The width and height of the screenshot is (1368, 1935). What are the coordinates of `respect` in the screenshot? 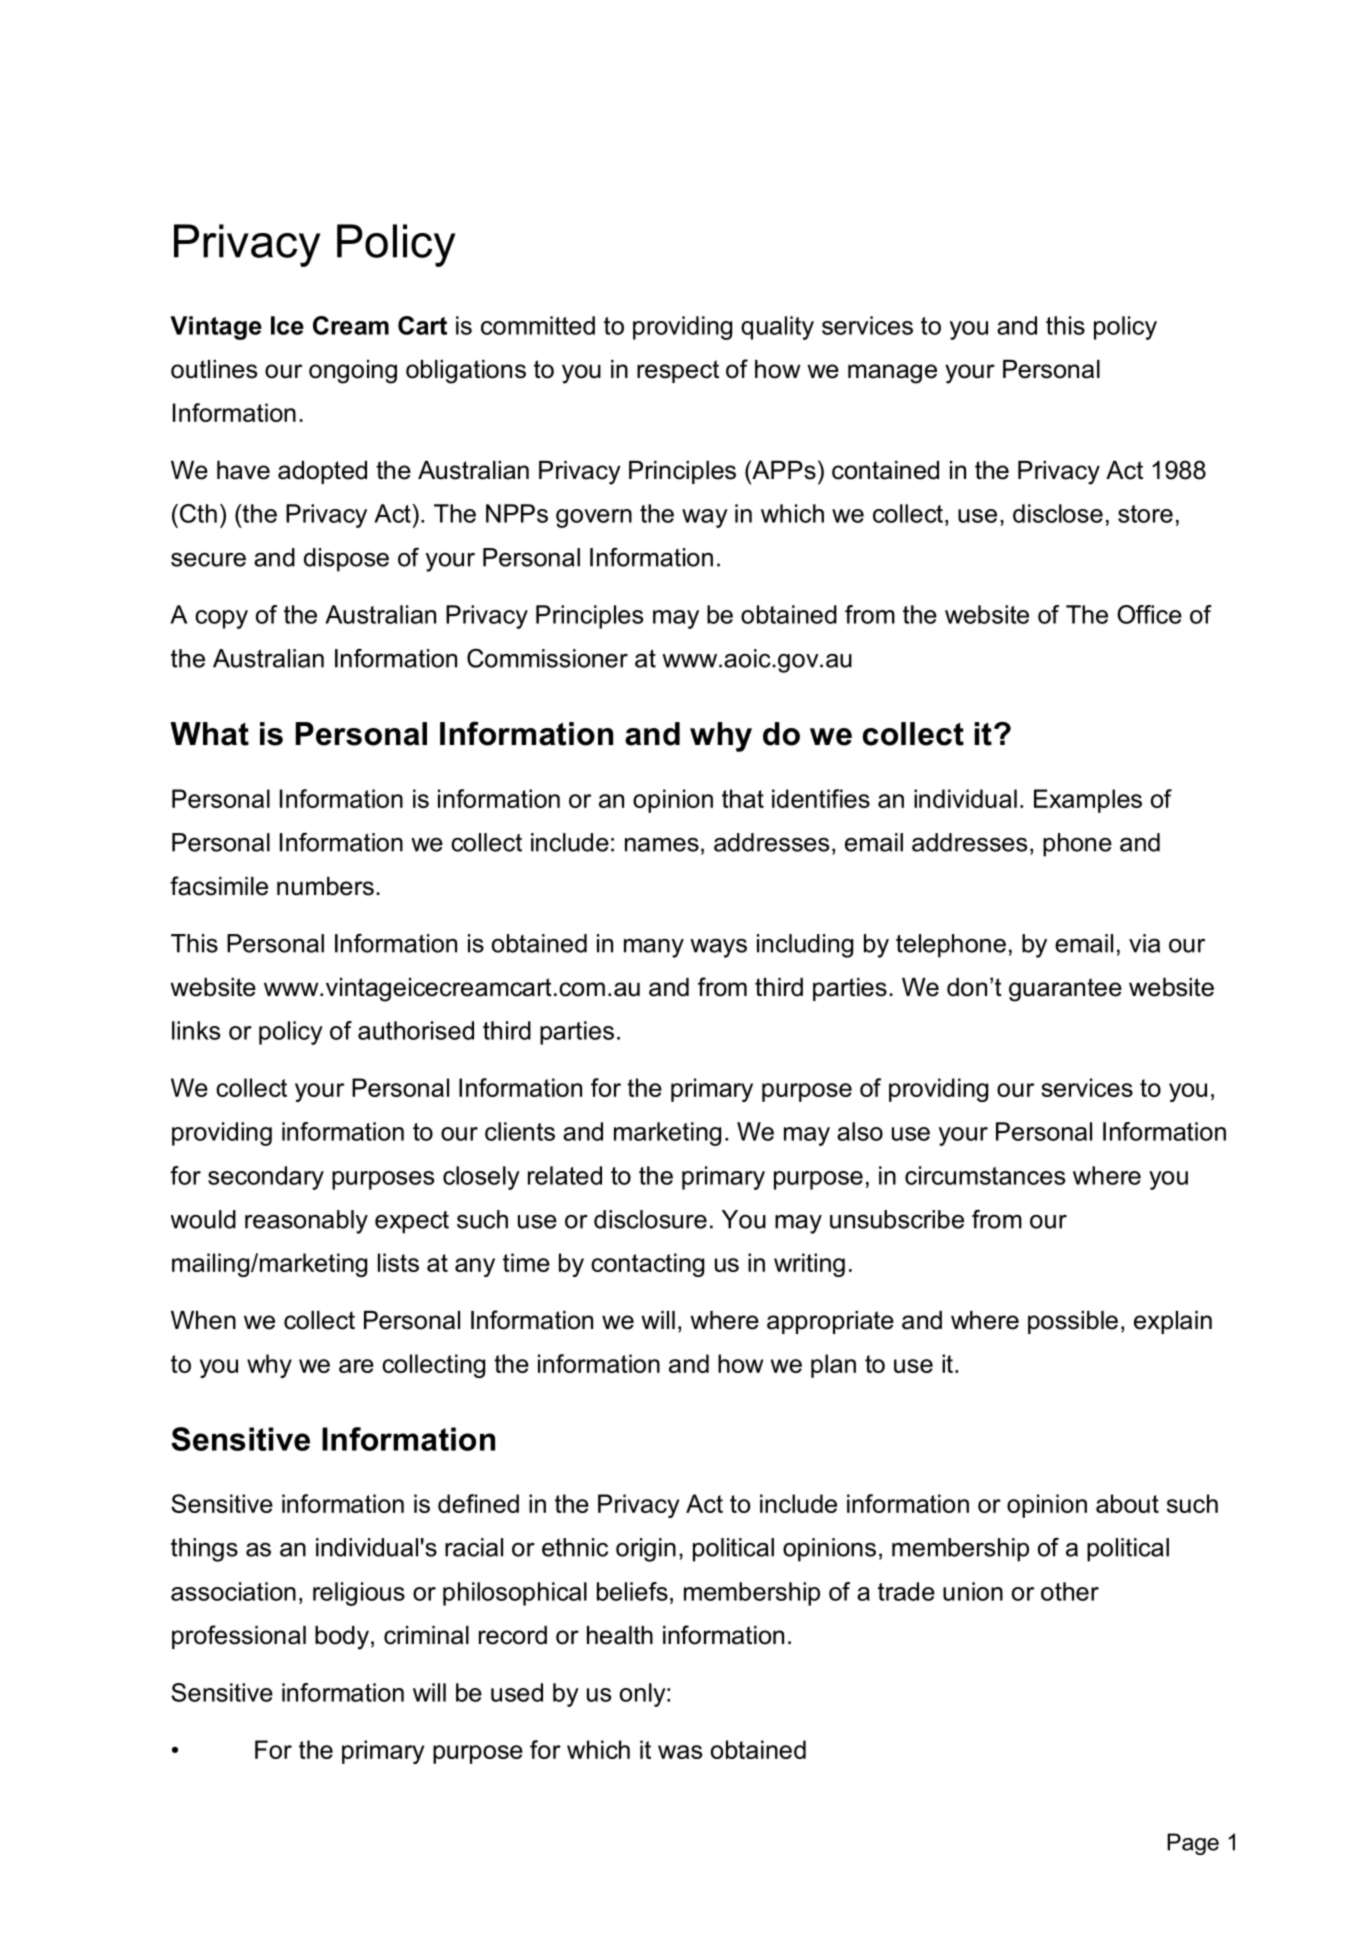 It's located at (678, 371).
